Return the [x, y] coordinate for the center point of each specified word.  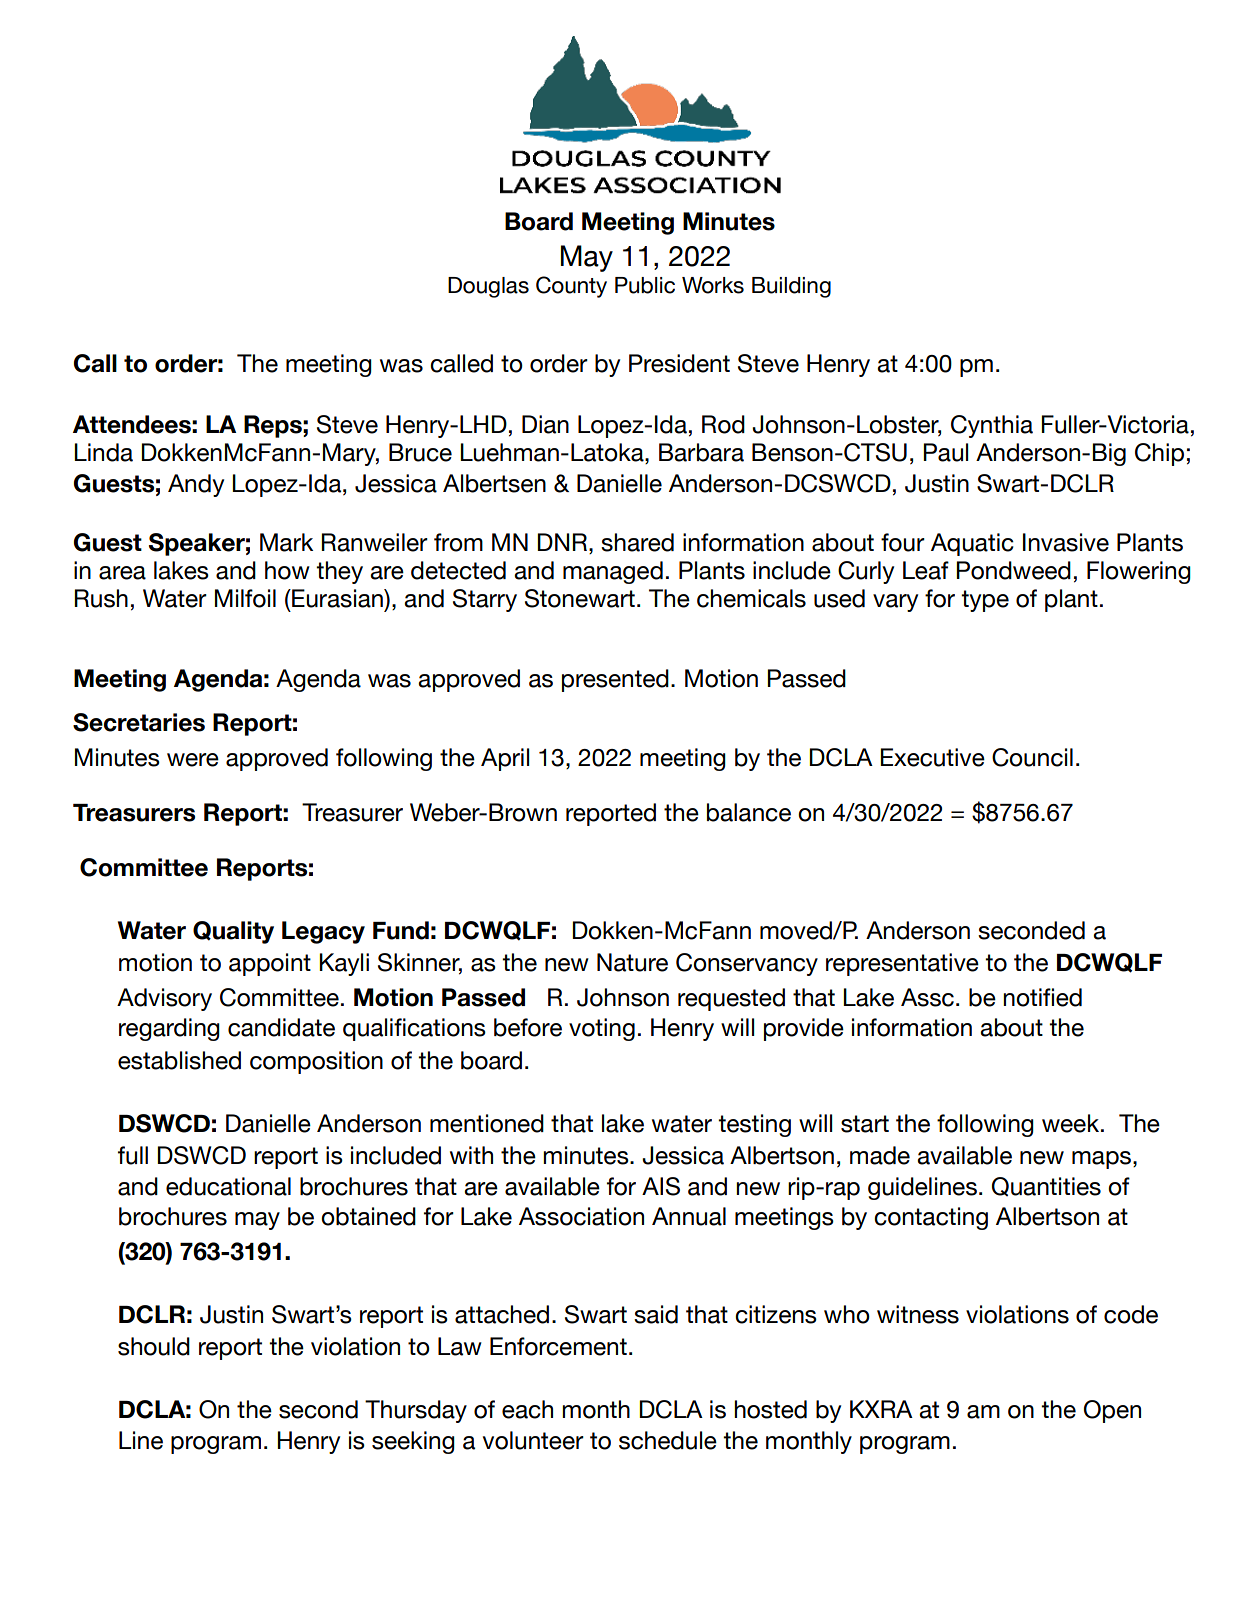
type [985, 601]
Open [1112, 1411]
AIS [661, 1186]
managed [613, 572]
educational [228, 1186]
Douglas [488, 287]
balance [749, 812]
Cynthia [992, 426]
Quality [233, 932]
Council [1032, 757]
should [154, 1346]
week [1072, 1123]
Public [645, 285]
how [287, 570]
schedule [668, 1440]
